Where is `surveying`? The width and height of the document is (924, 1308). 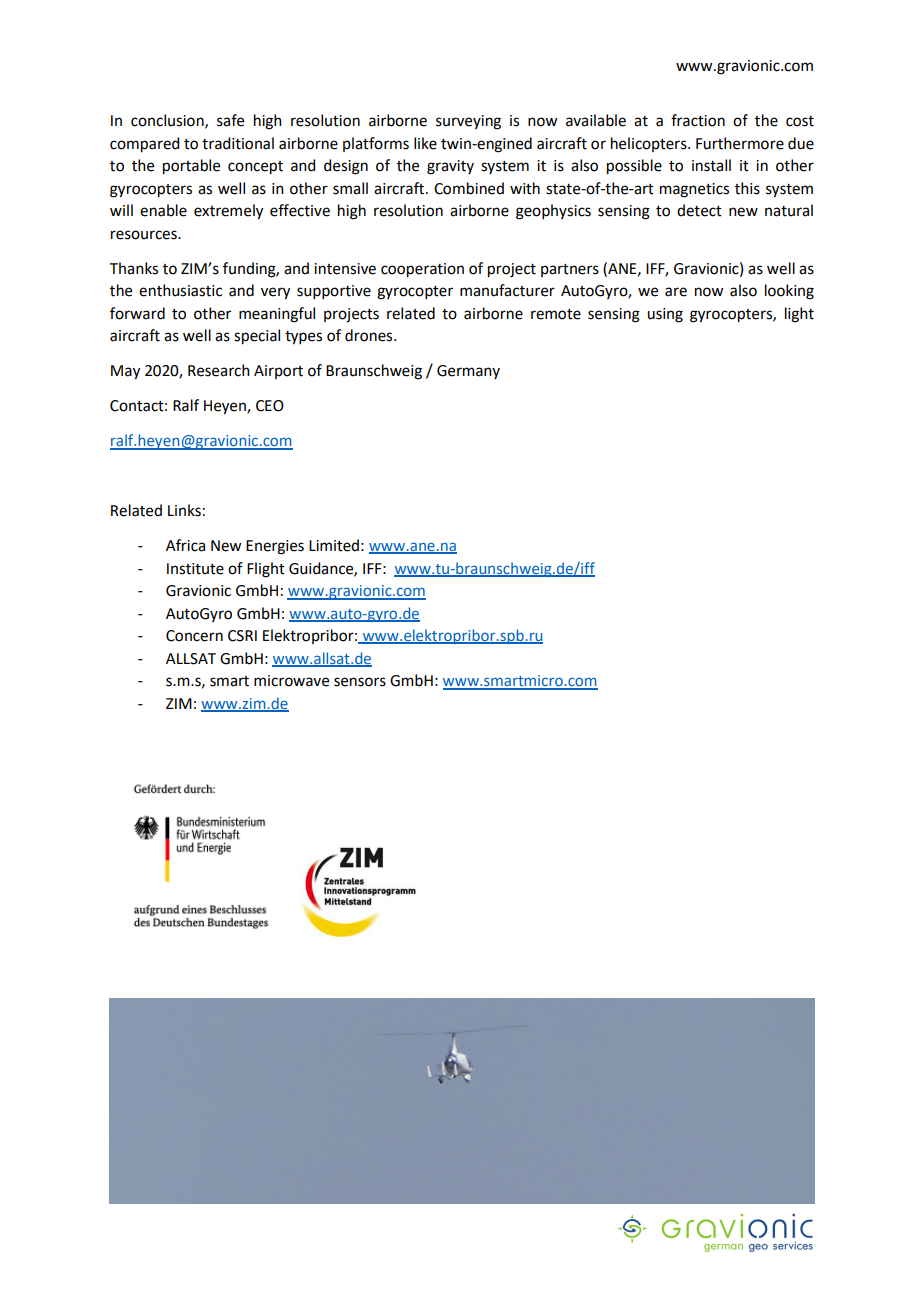
surveying is located at coordinates (468, 122).
